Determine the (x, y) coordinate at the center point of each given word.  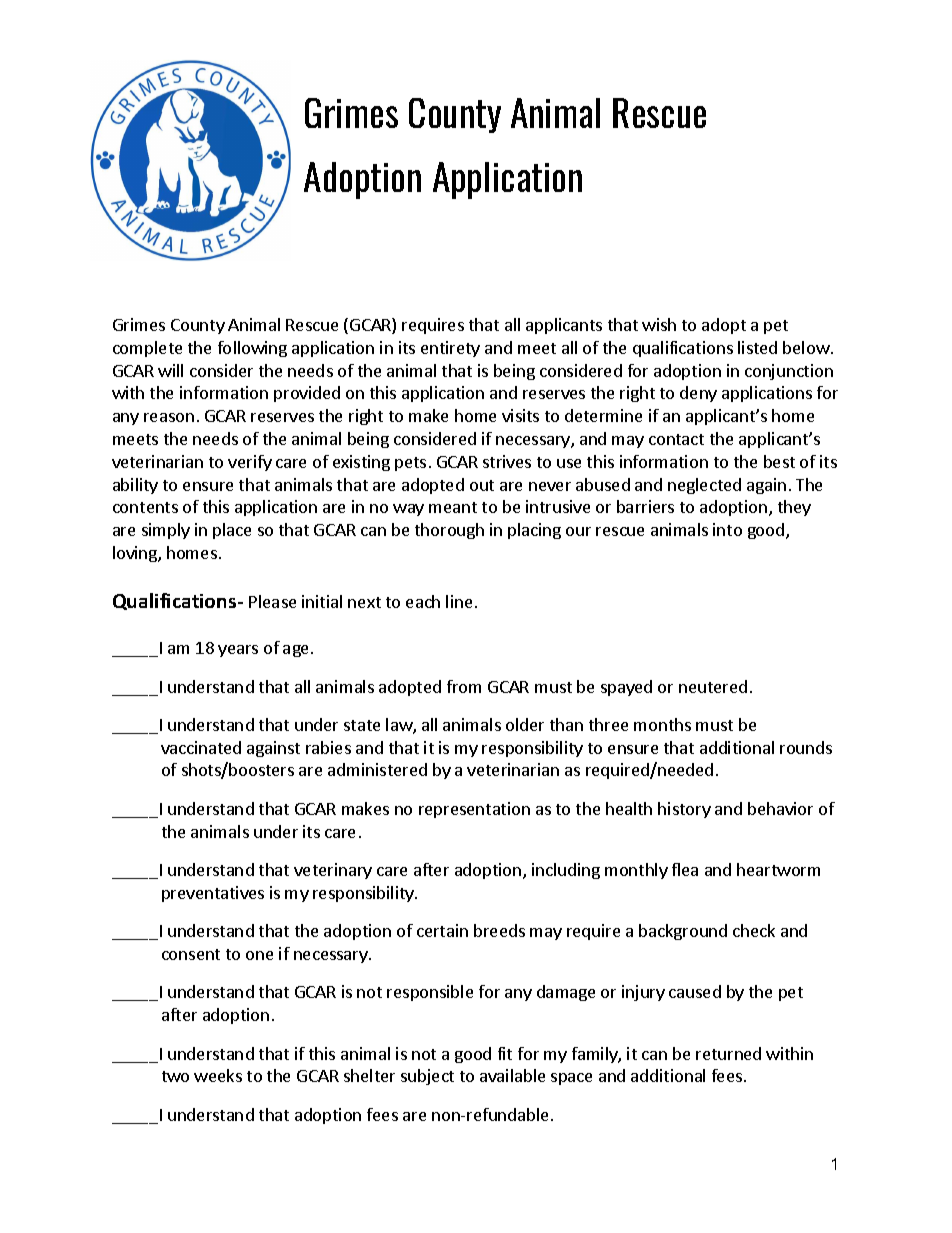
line (459, 601)
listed (757, 347)
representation (474, 810)
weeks (218, 1075)
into (727, 529)
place (232, 531)
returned (728, 1053)
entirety (450, 349)
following (252, 349)
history (684, 810)
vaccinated (201, 747)
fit (505, 1053)
